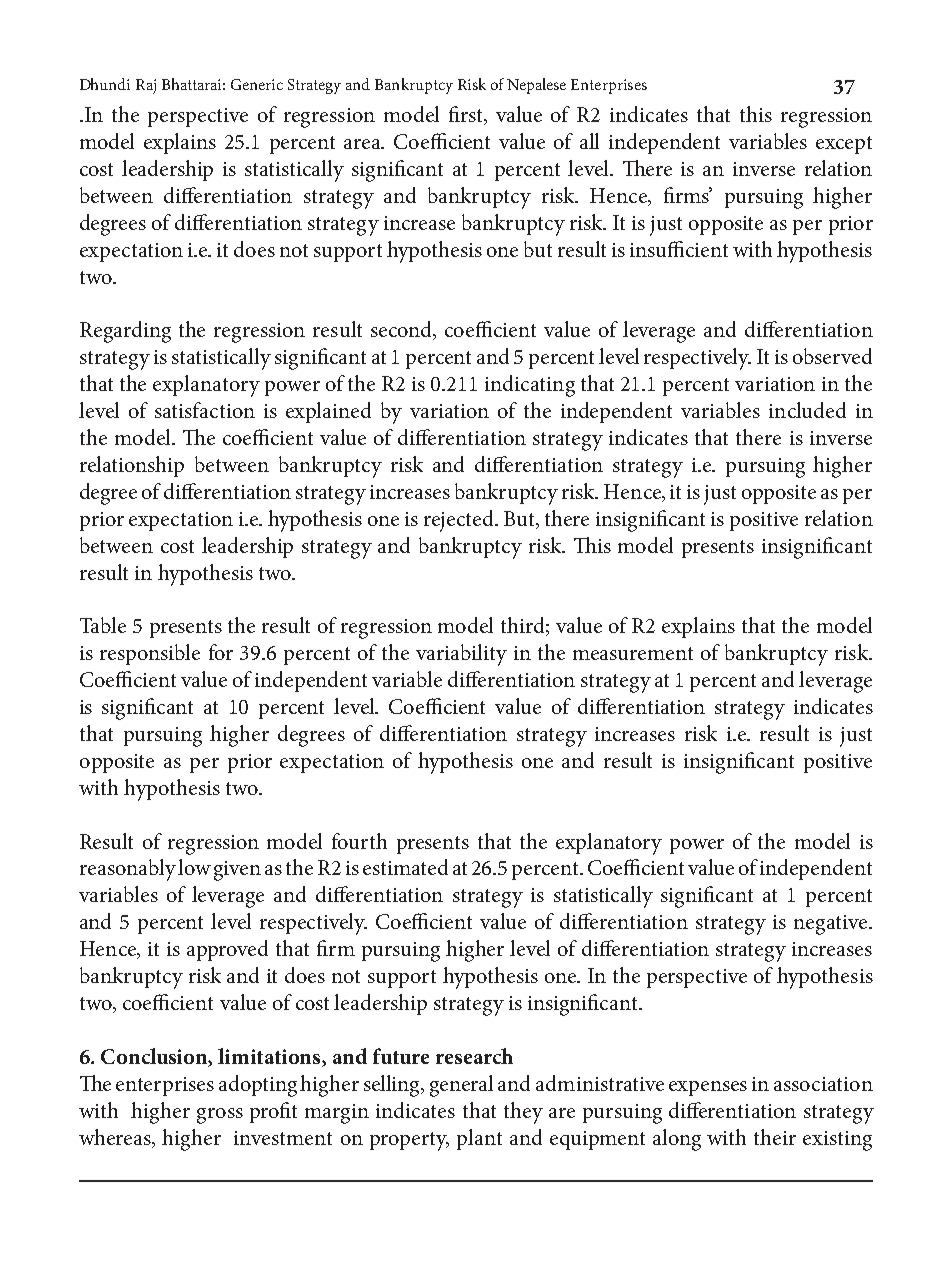 The height and width of the image is (1271, 952). I want to click on for, so click(221, 652).
